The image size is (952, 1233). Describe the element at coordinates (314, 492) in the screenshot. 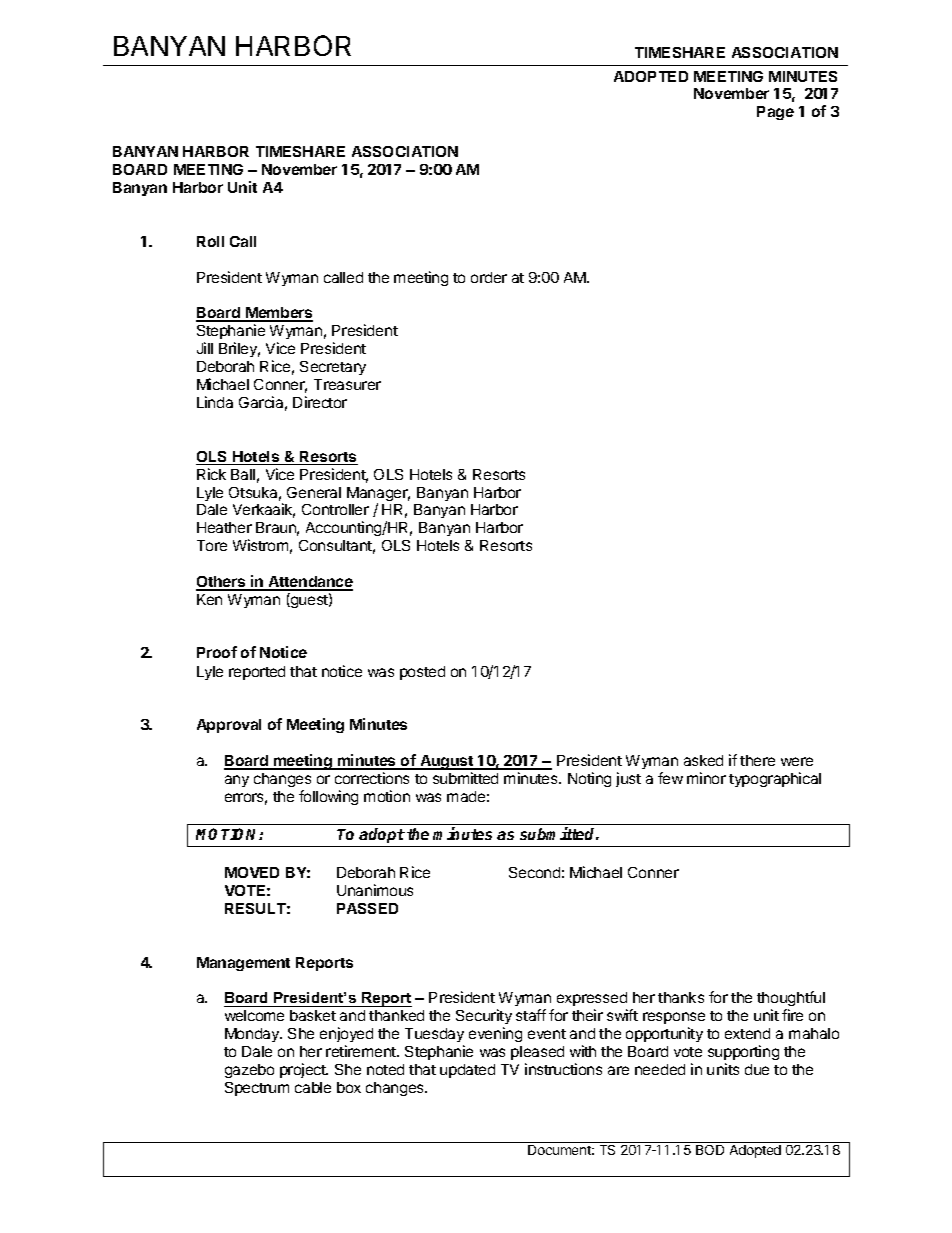

I see `General` at that location.
